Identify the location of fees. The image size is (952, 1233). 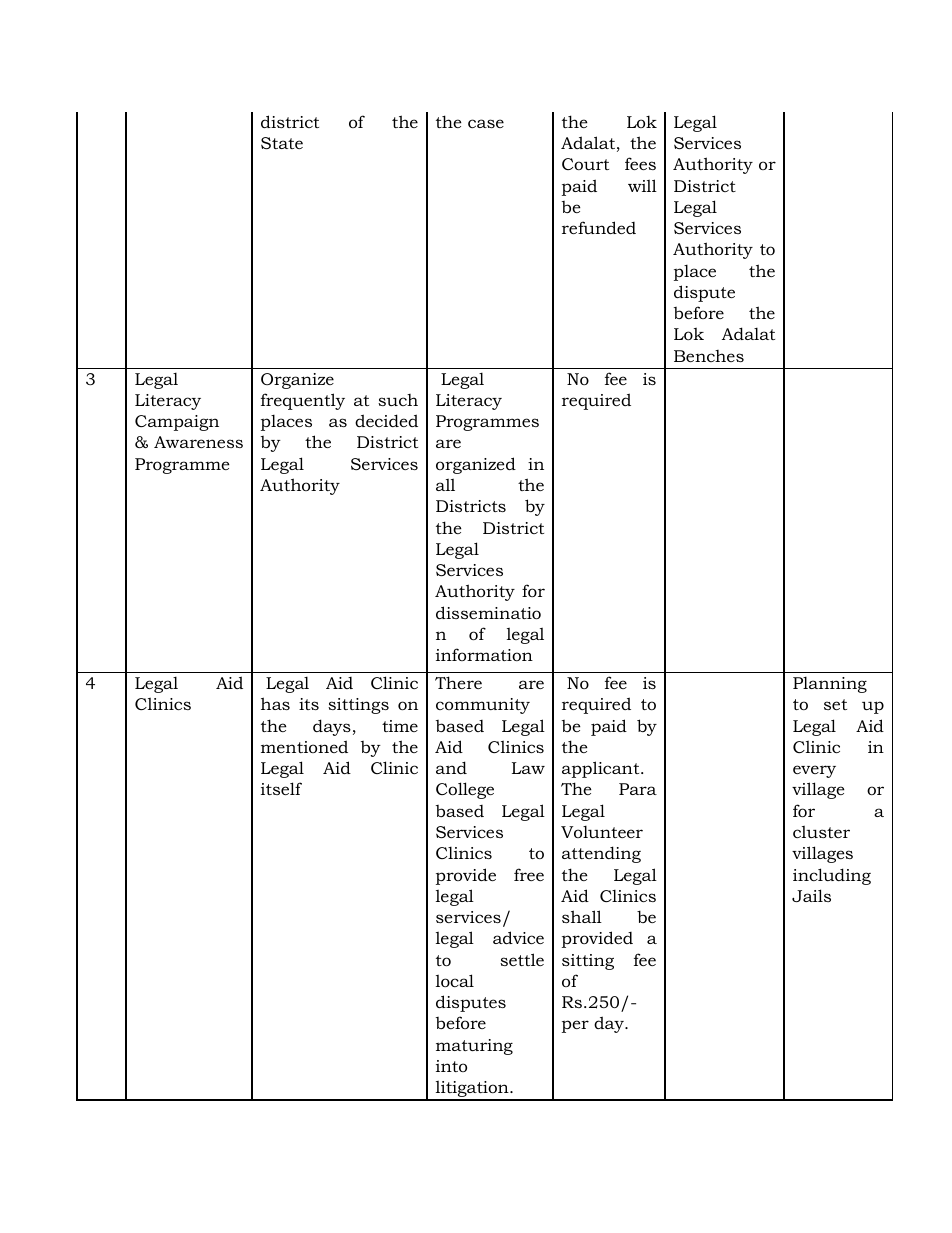
(640, 163).
